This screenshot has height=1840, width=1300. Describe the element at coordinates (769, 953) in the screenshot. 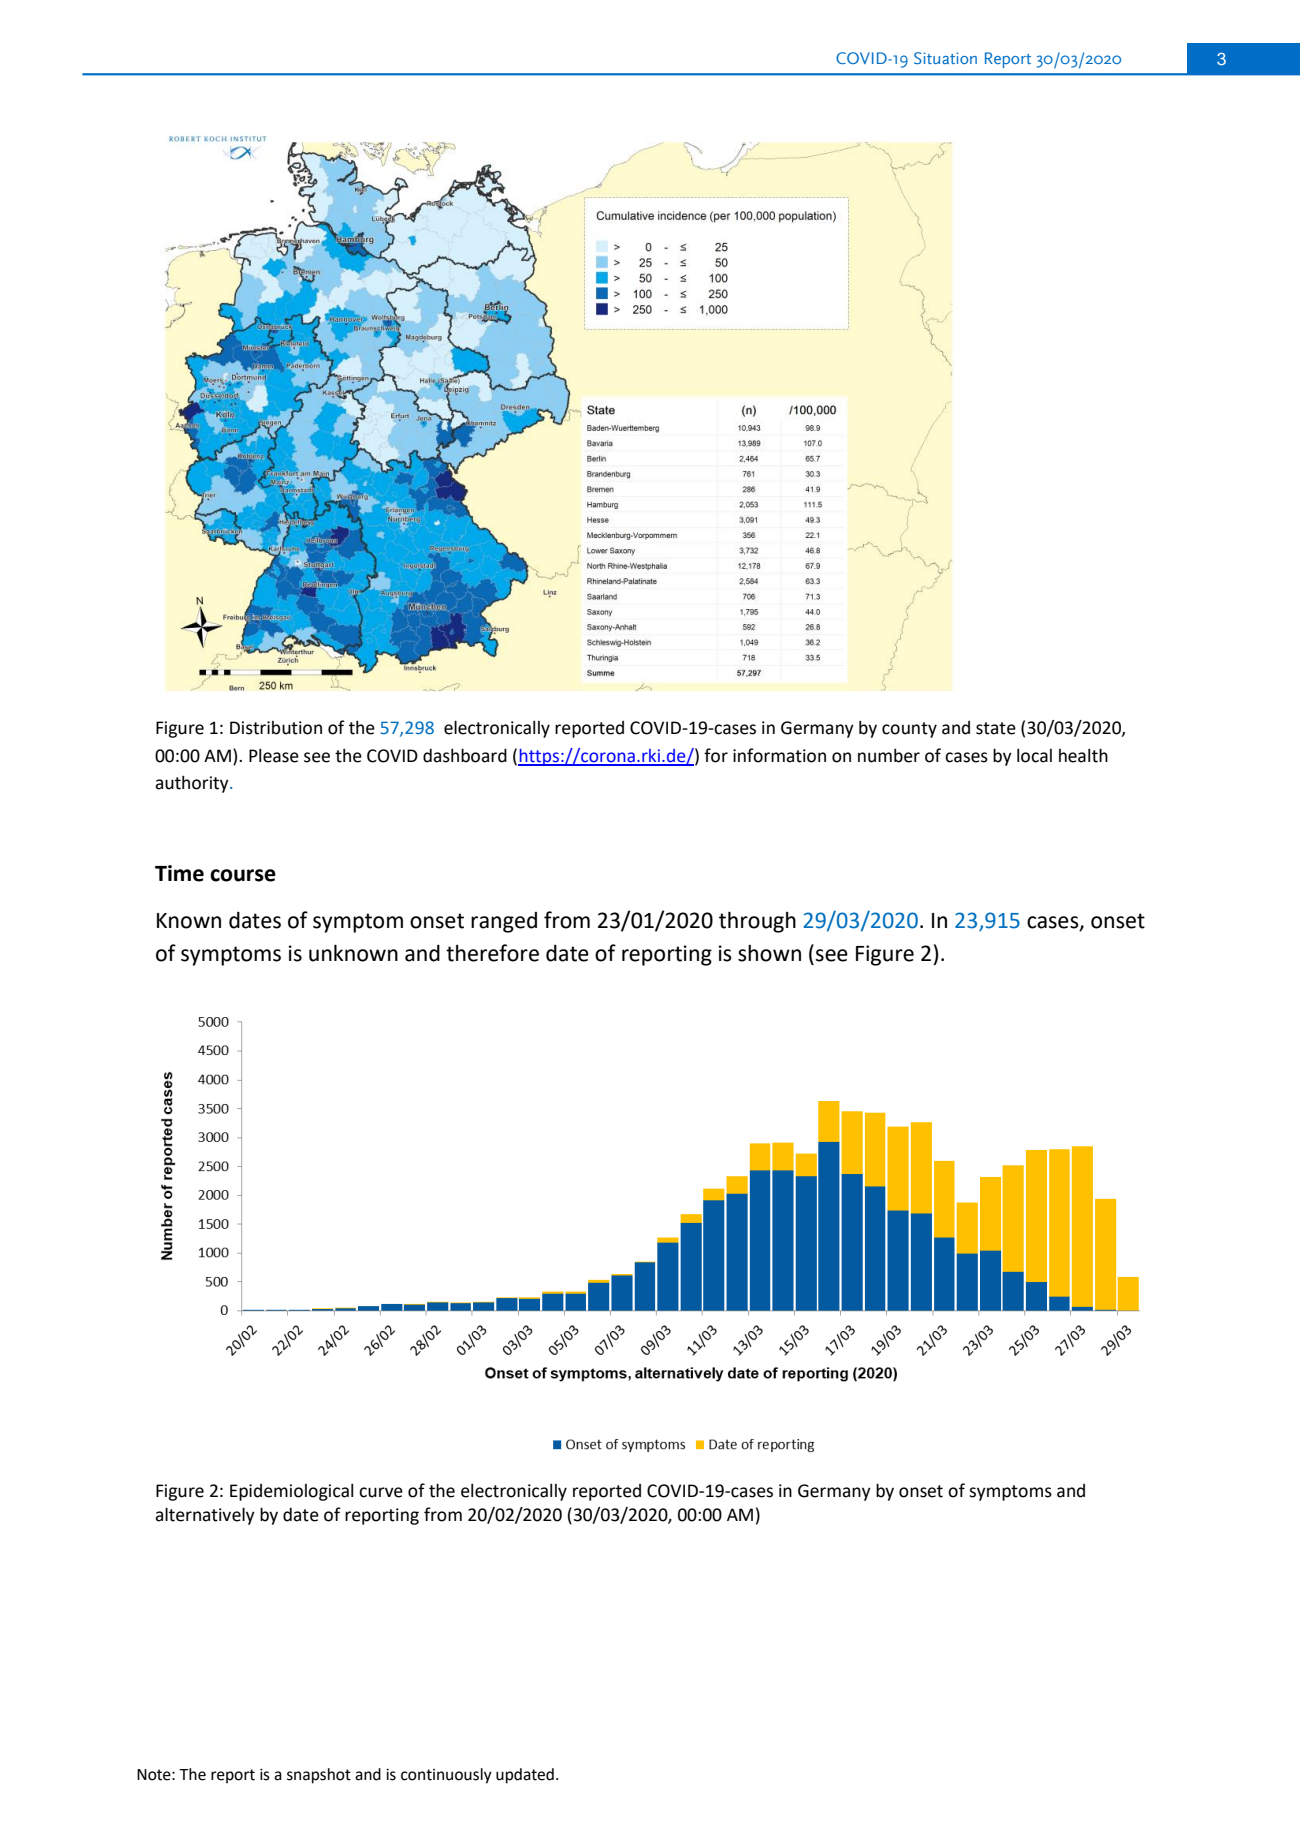

I see `shown` at that location.
